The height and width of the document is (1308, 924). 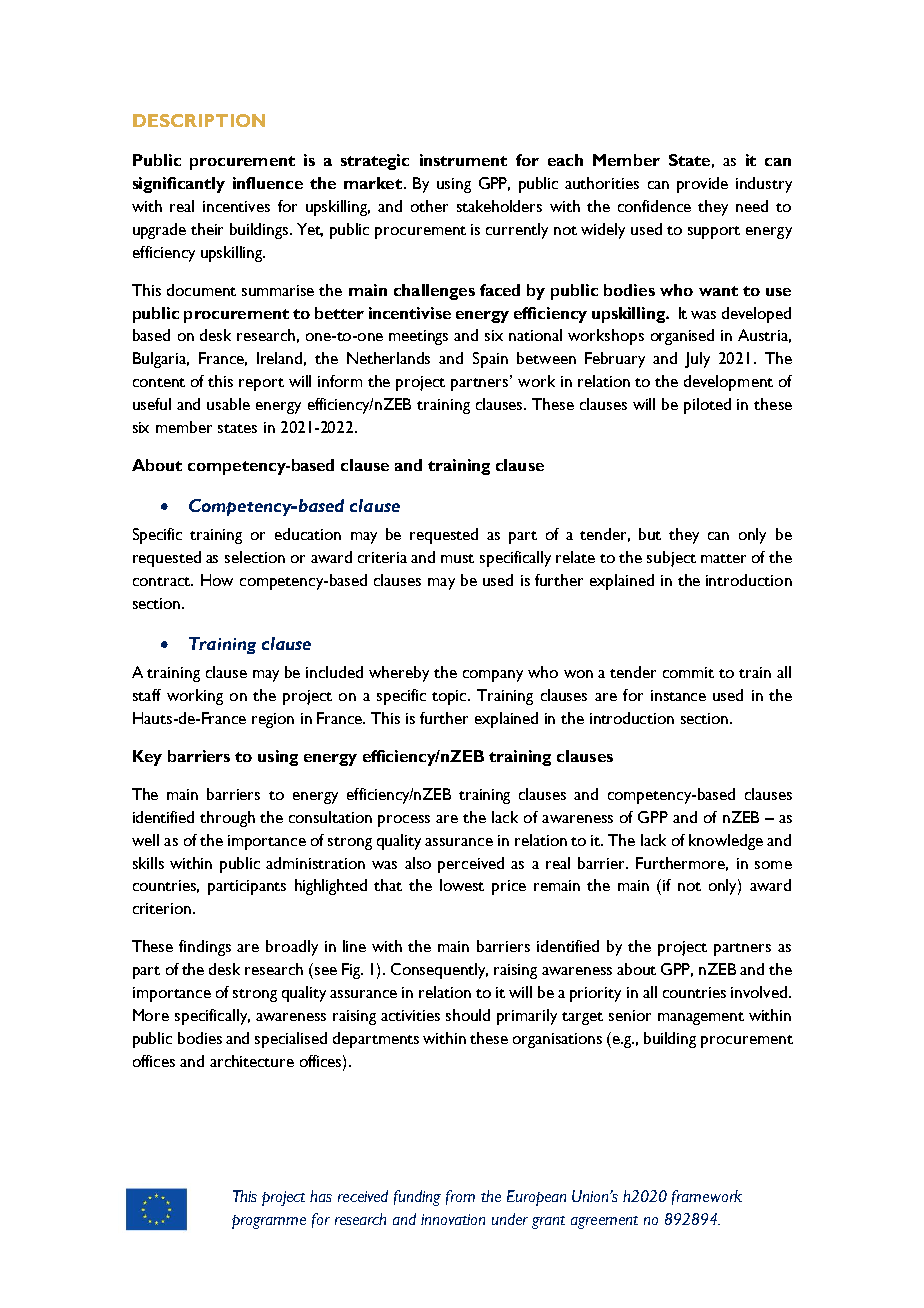 I want to click on instrument, so click(x=463, y=160).
